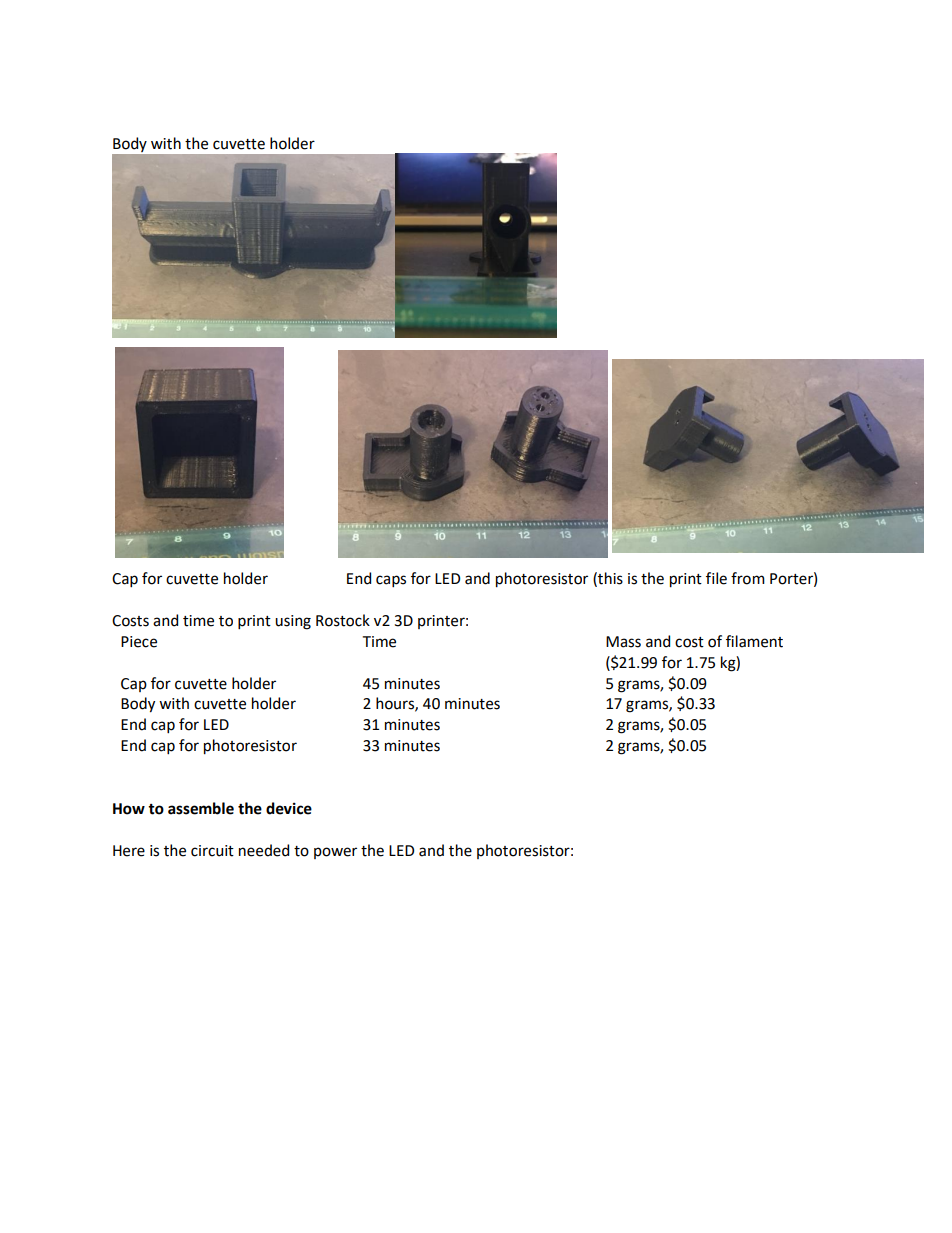 This page has width=952, height=1233. Describe the element at coordinates (716, 578) in the page. I see `file` at that location.
